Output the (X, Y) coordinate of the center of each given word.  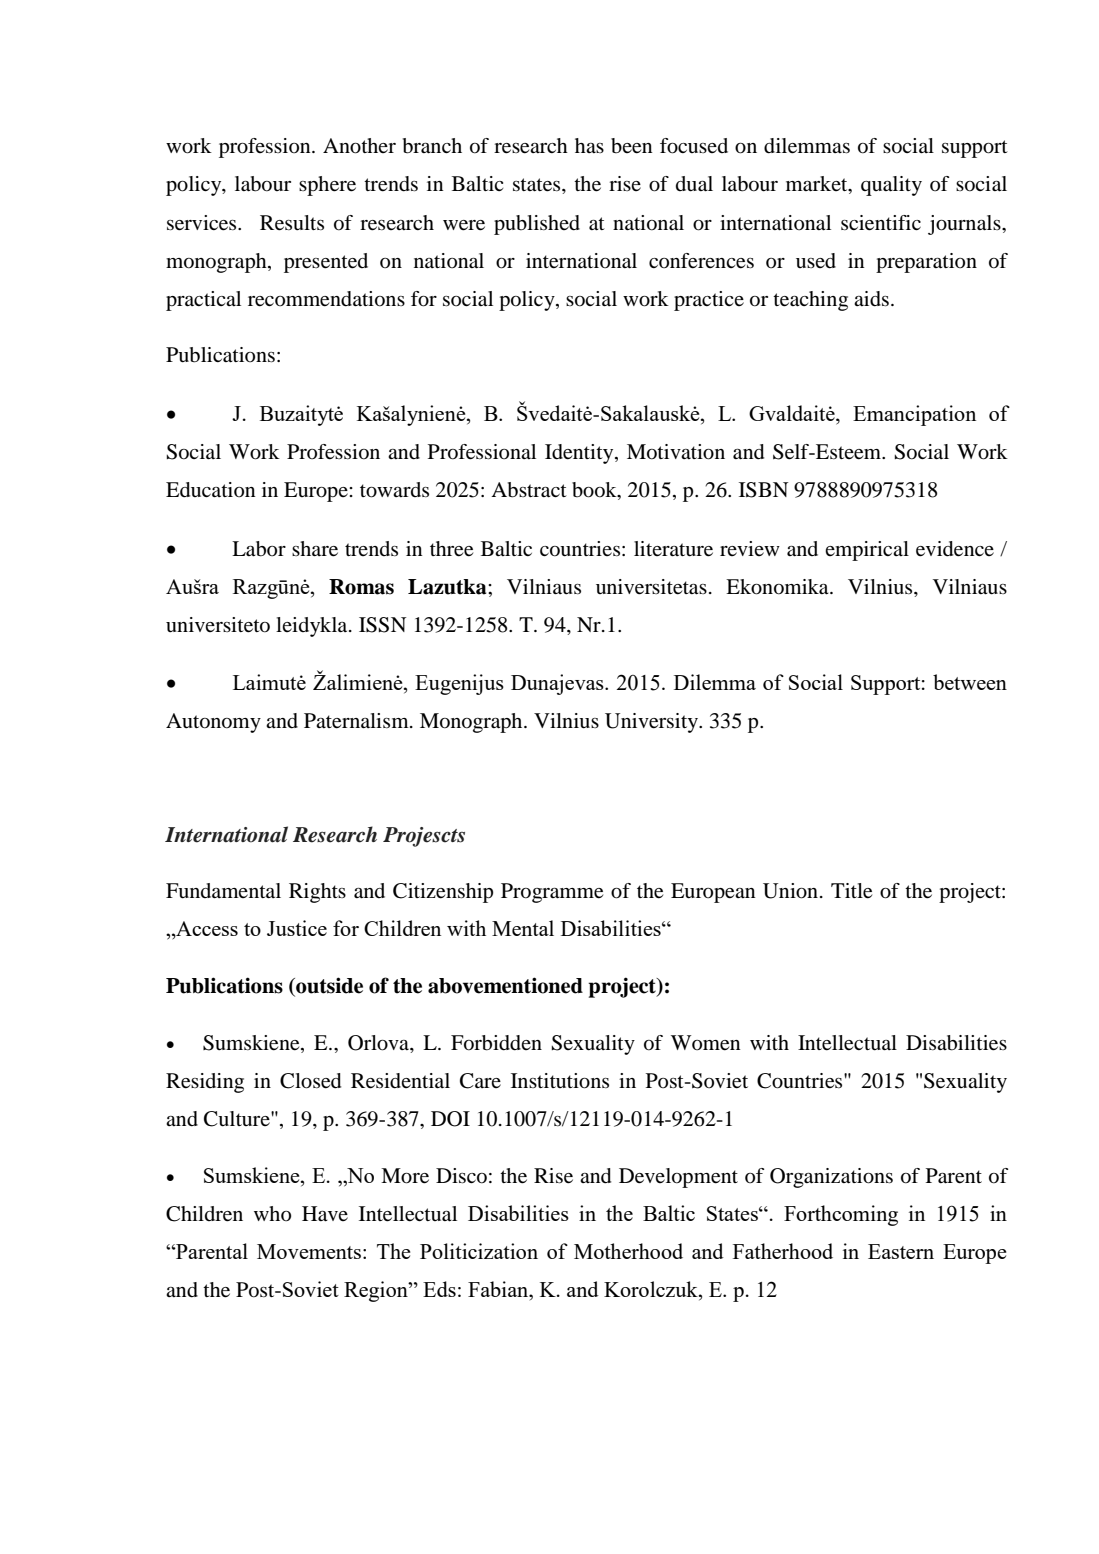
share (315, 549)
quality (891, 186)
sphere (327, 186)
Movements (309, 1251)
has (589, 145)
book (595, 491)
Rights (317, 893)
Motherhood (628, 1251)
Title (851, 891)
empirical (867, 551)
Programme (552, 893)
